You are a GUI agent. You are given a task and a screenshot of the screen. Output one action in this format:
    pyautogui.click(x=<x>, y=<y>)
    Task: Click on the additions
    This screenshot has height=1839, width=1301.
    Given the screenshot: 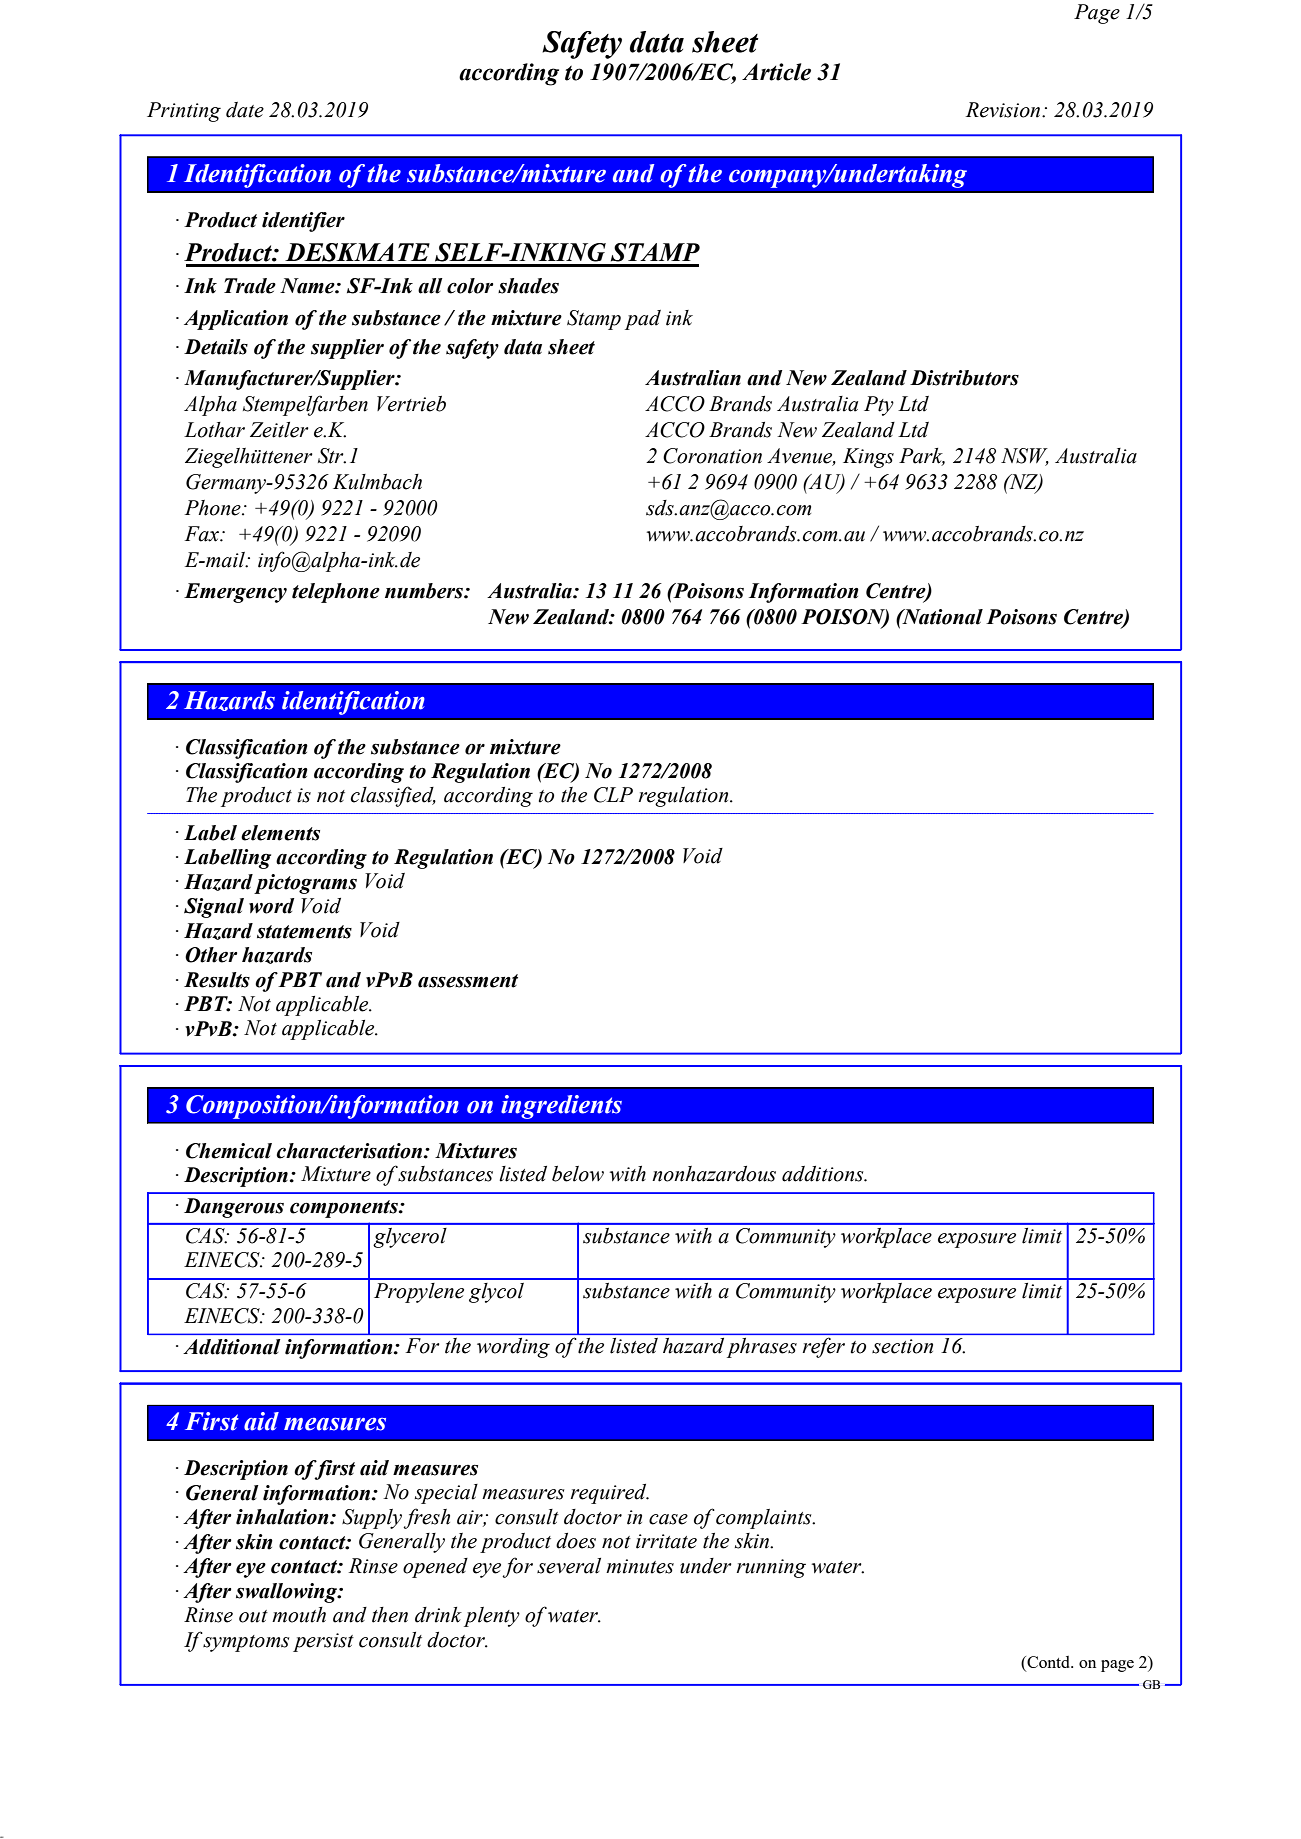 What is the action you would take?
    pyautogui.click(x=824, y=1174)
